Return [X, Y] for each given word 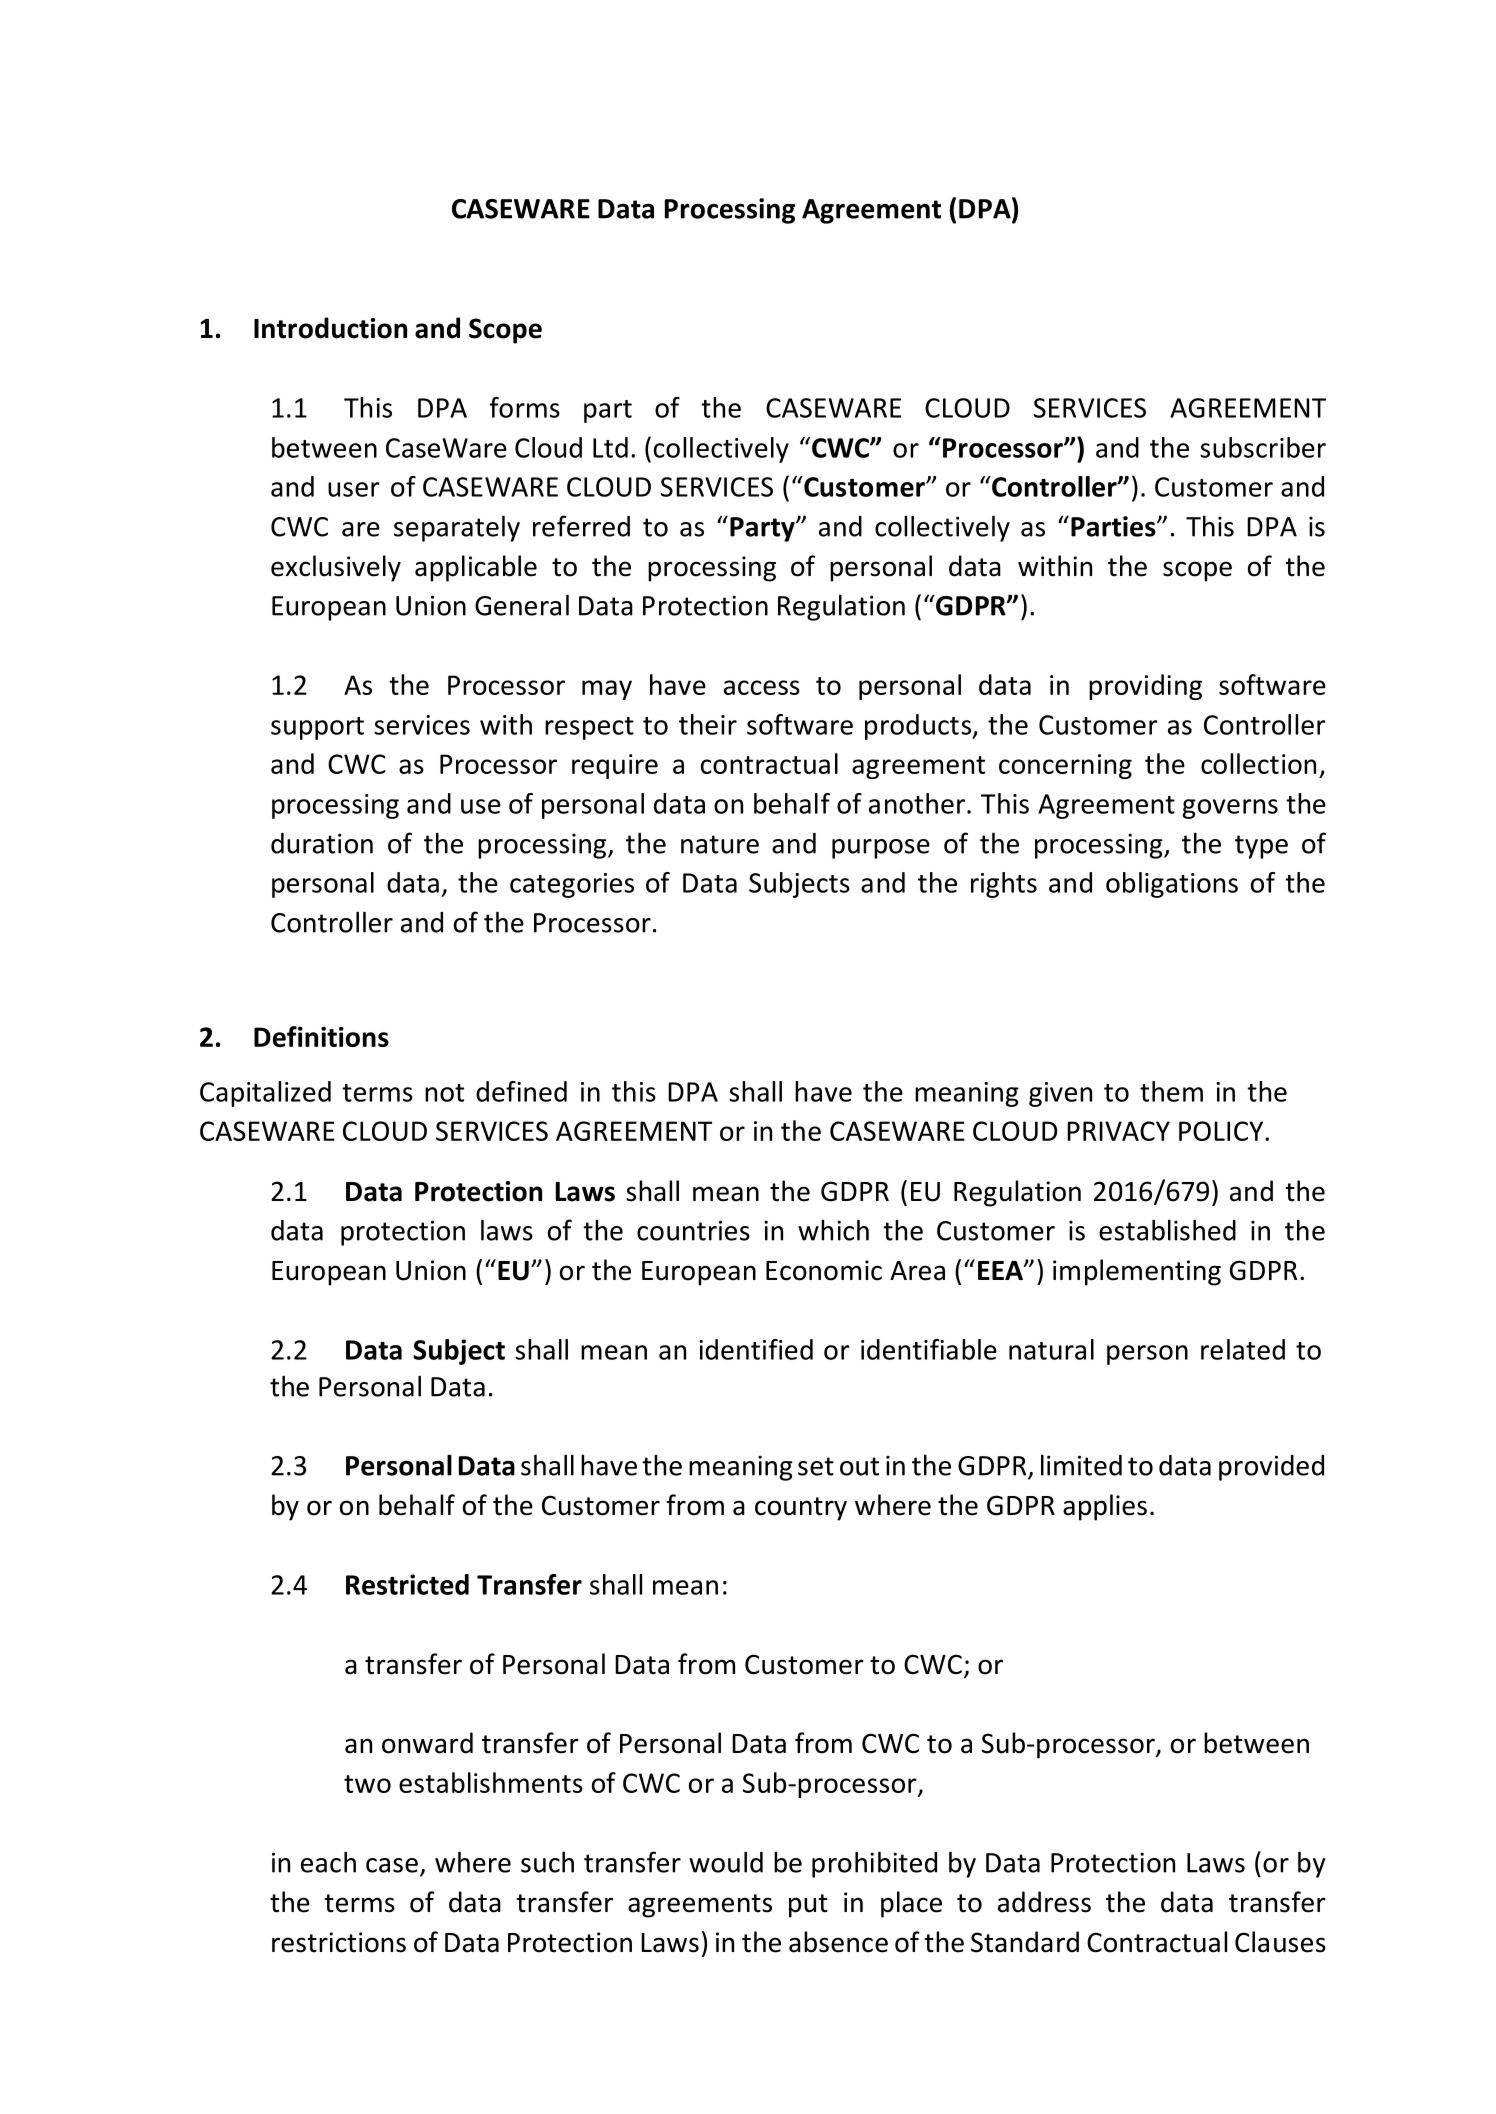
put [808, 1906]
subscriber [1263, 447]
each [328, 1862]
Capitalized [265, 1094]
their [708, 724]
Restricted [407, 1584]
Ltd [610, 447]
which [833, 1230]
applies [1105, 1507]
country [801, 1509]
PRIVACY [1118, 1131]
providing [1145, 687]
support [317, 728]
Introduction [330, 328]
